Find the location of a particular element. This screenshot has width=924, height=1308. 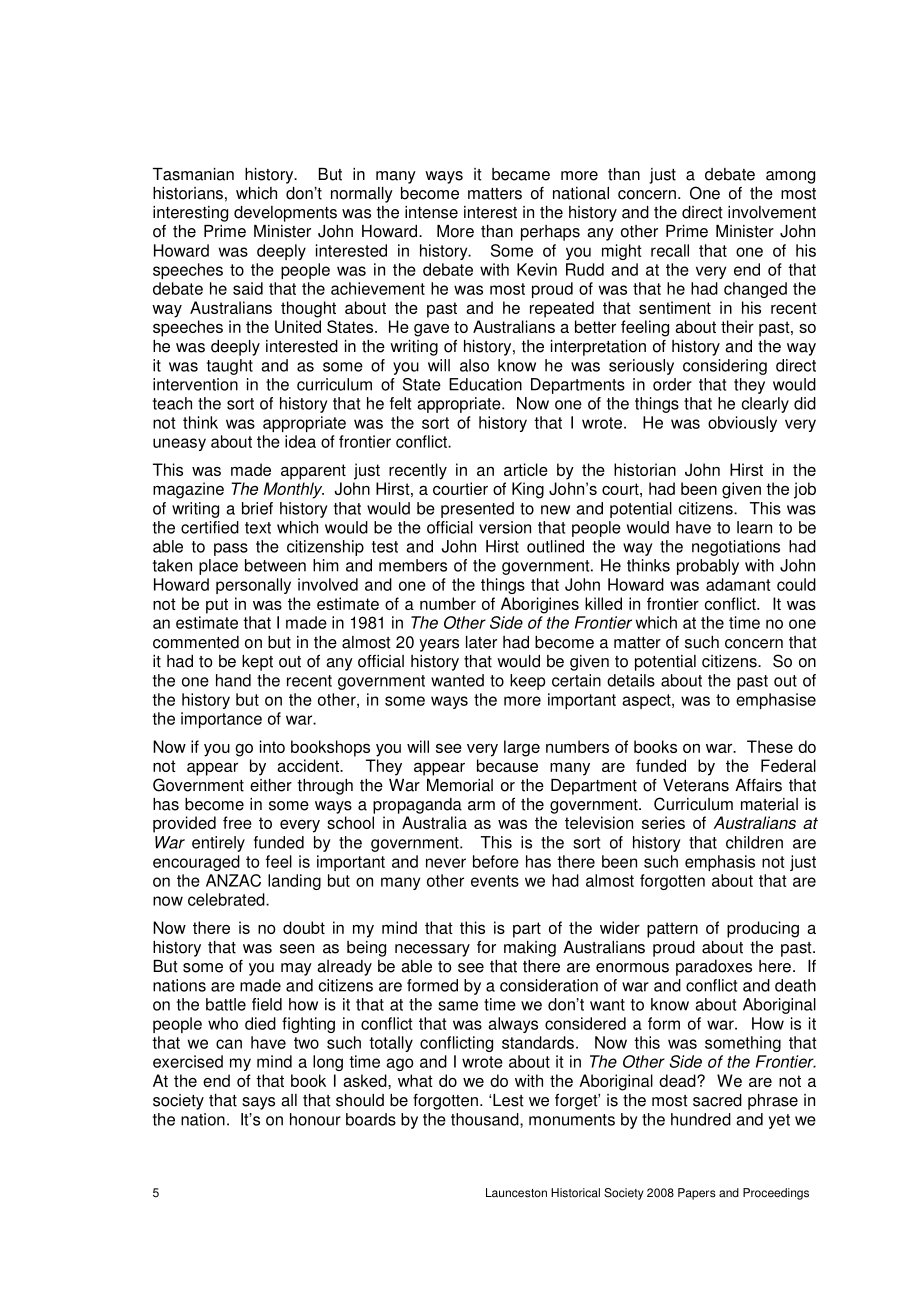

These is located at coordinates (770, 746).
